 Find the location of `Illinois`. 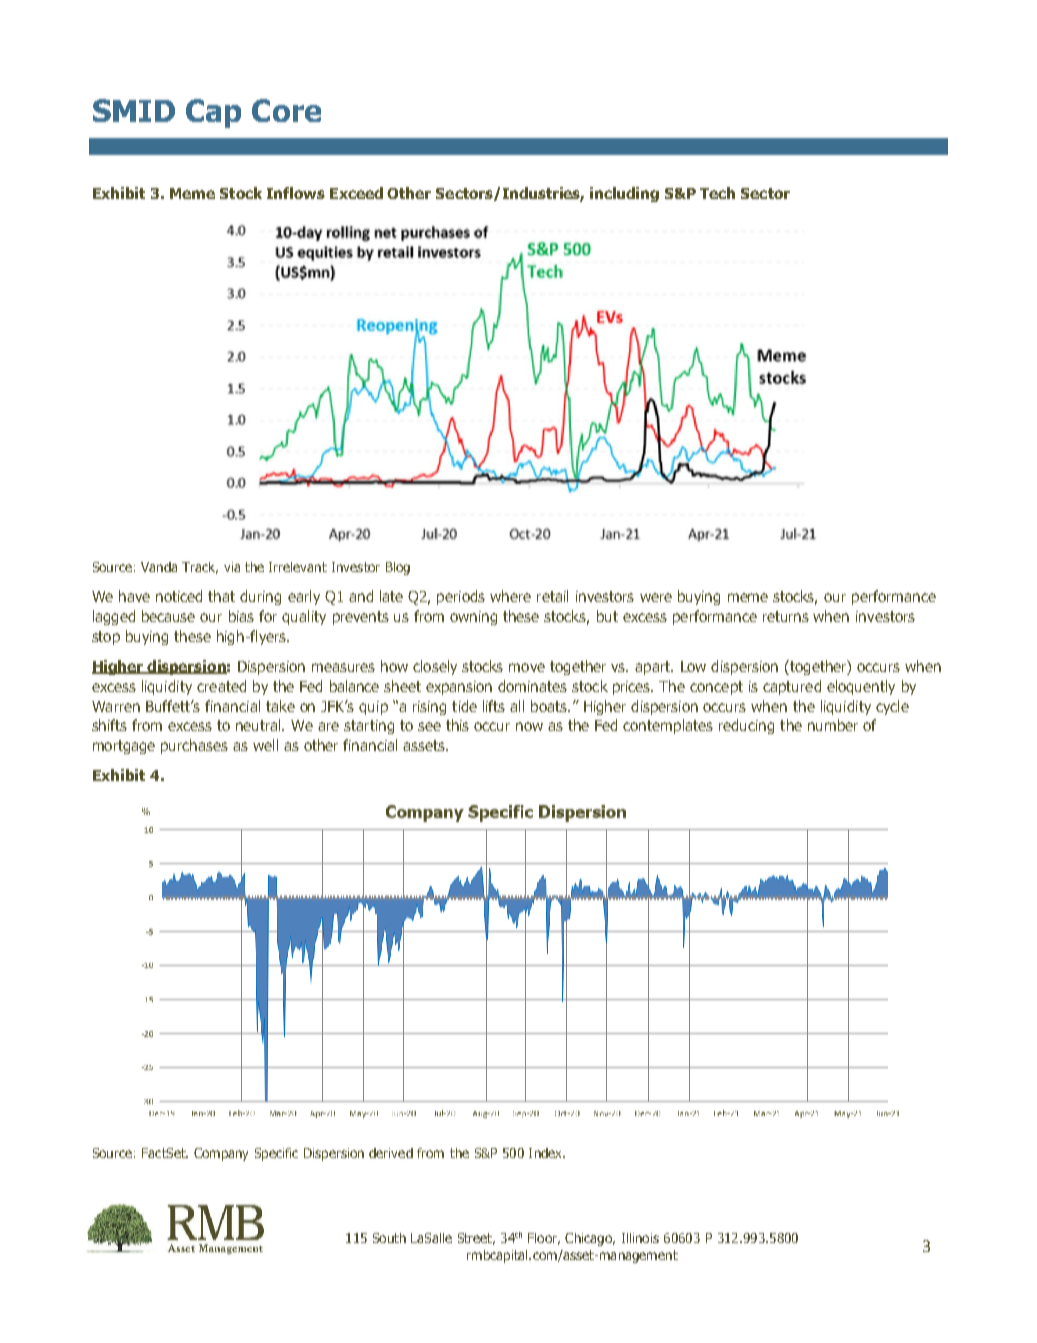

Illinois is located at coordinates (640, 1238).
